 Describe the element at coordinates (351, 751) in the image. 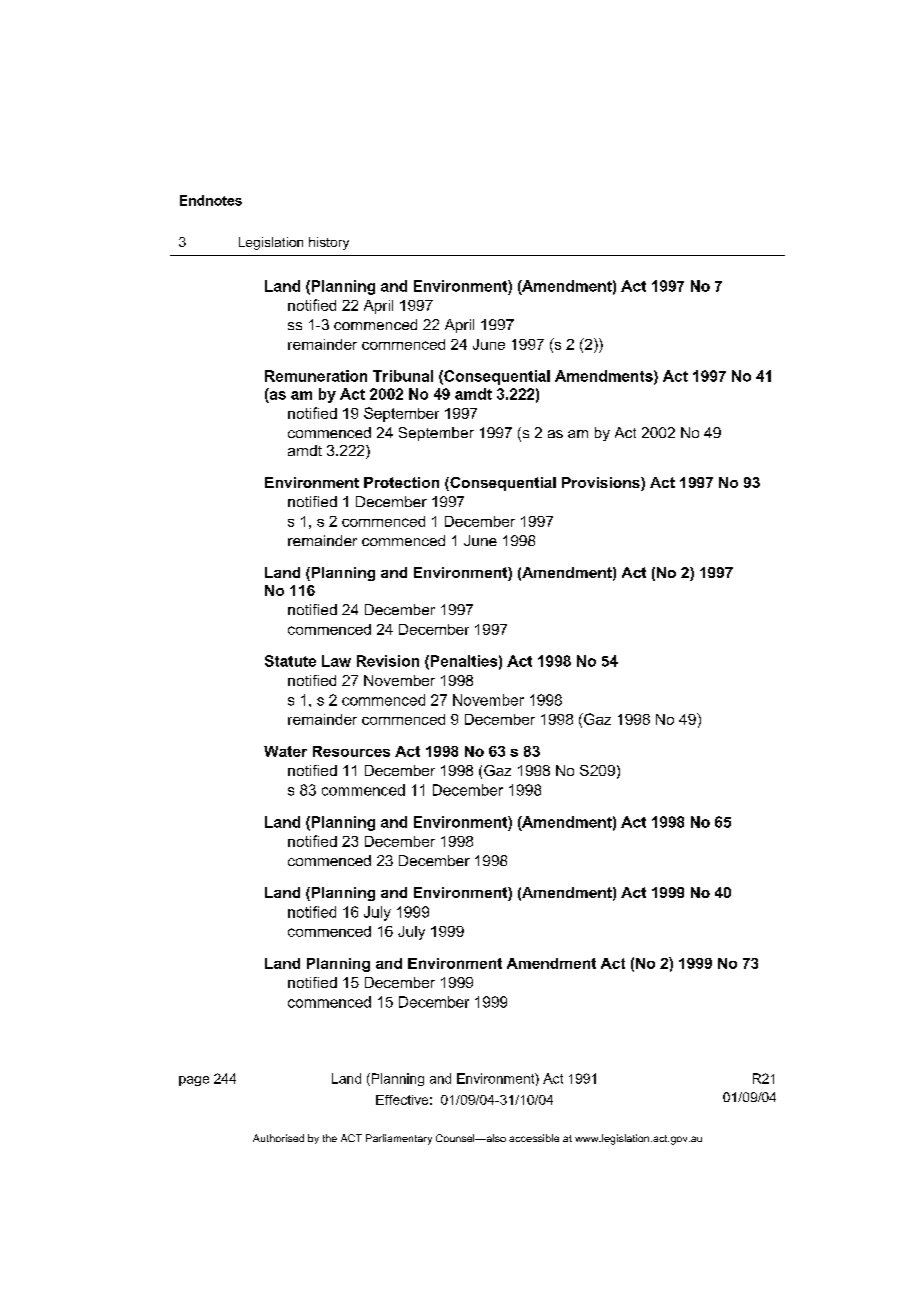

I see `Resources` at that location.
